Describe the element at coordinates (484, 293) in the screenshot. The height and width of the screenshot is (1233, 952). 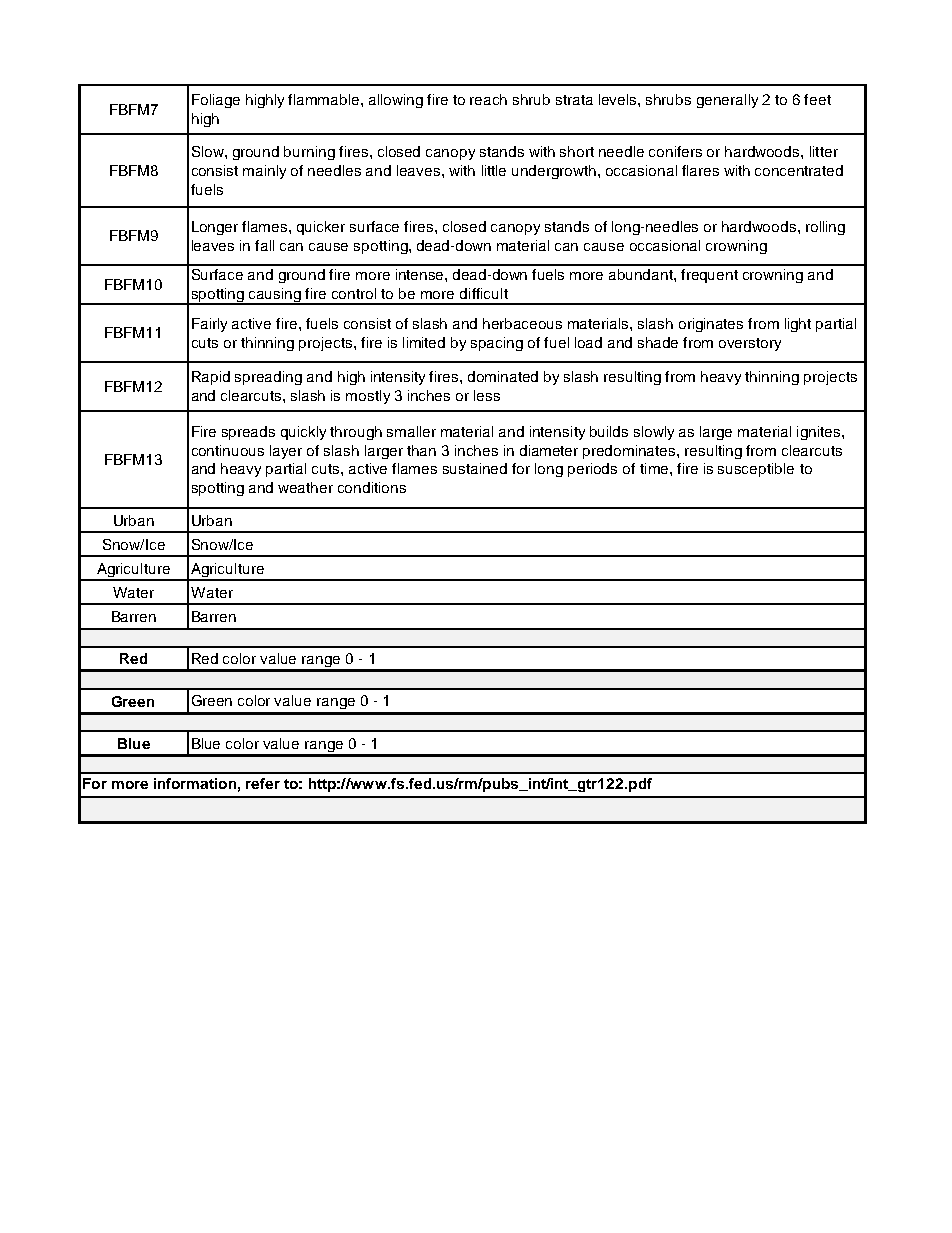
I see `difficult` at that location.
